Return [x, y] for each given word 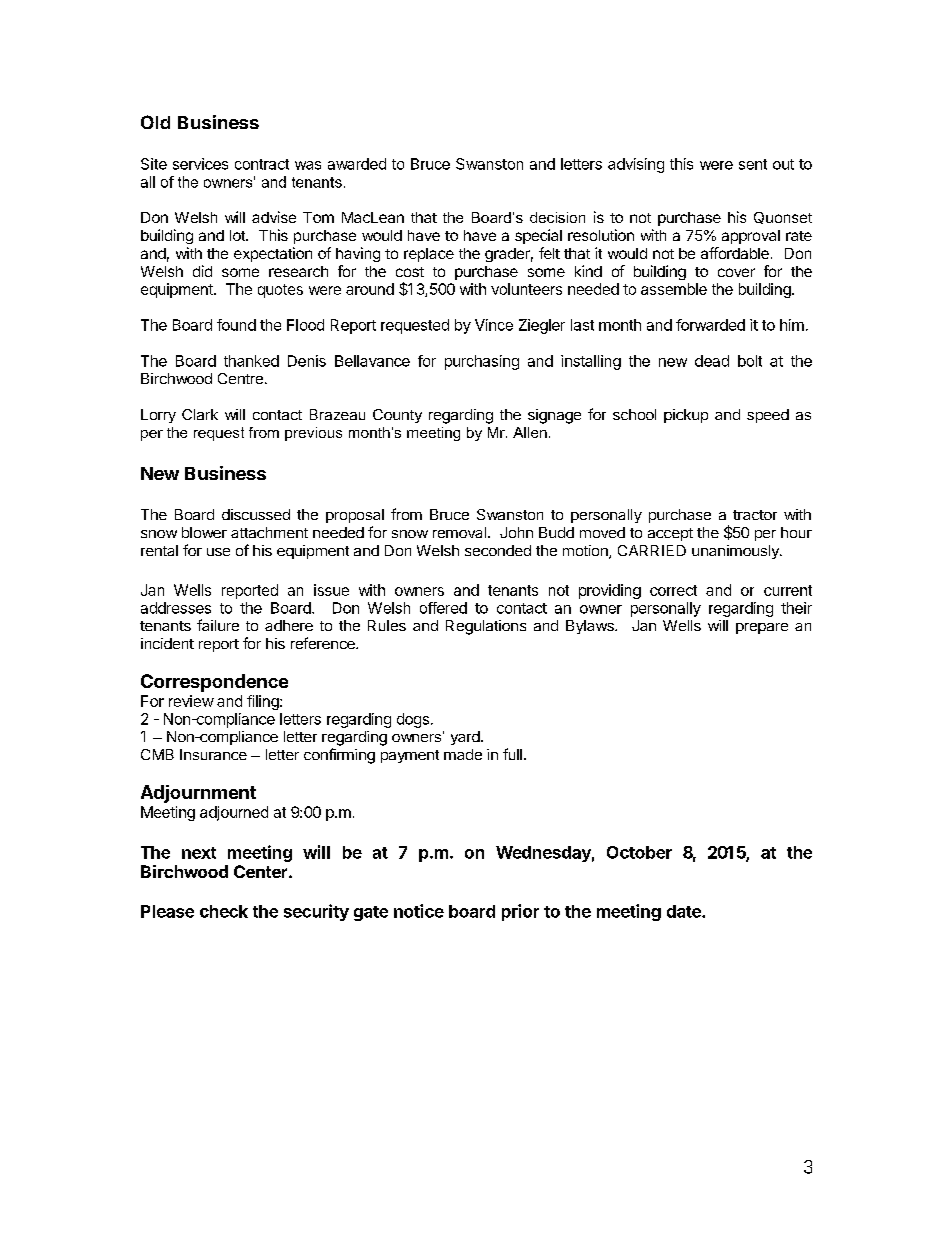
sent [753, 164]
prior [520, 912]
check [224, 911]
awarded [357, 164]
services [200, 164]
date [685, 911]
